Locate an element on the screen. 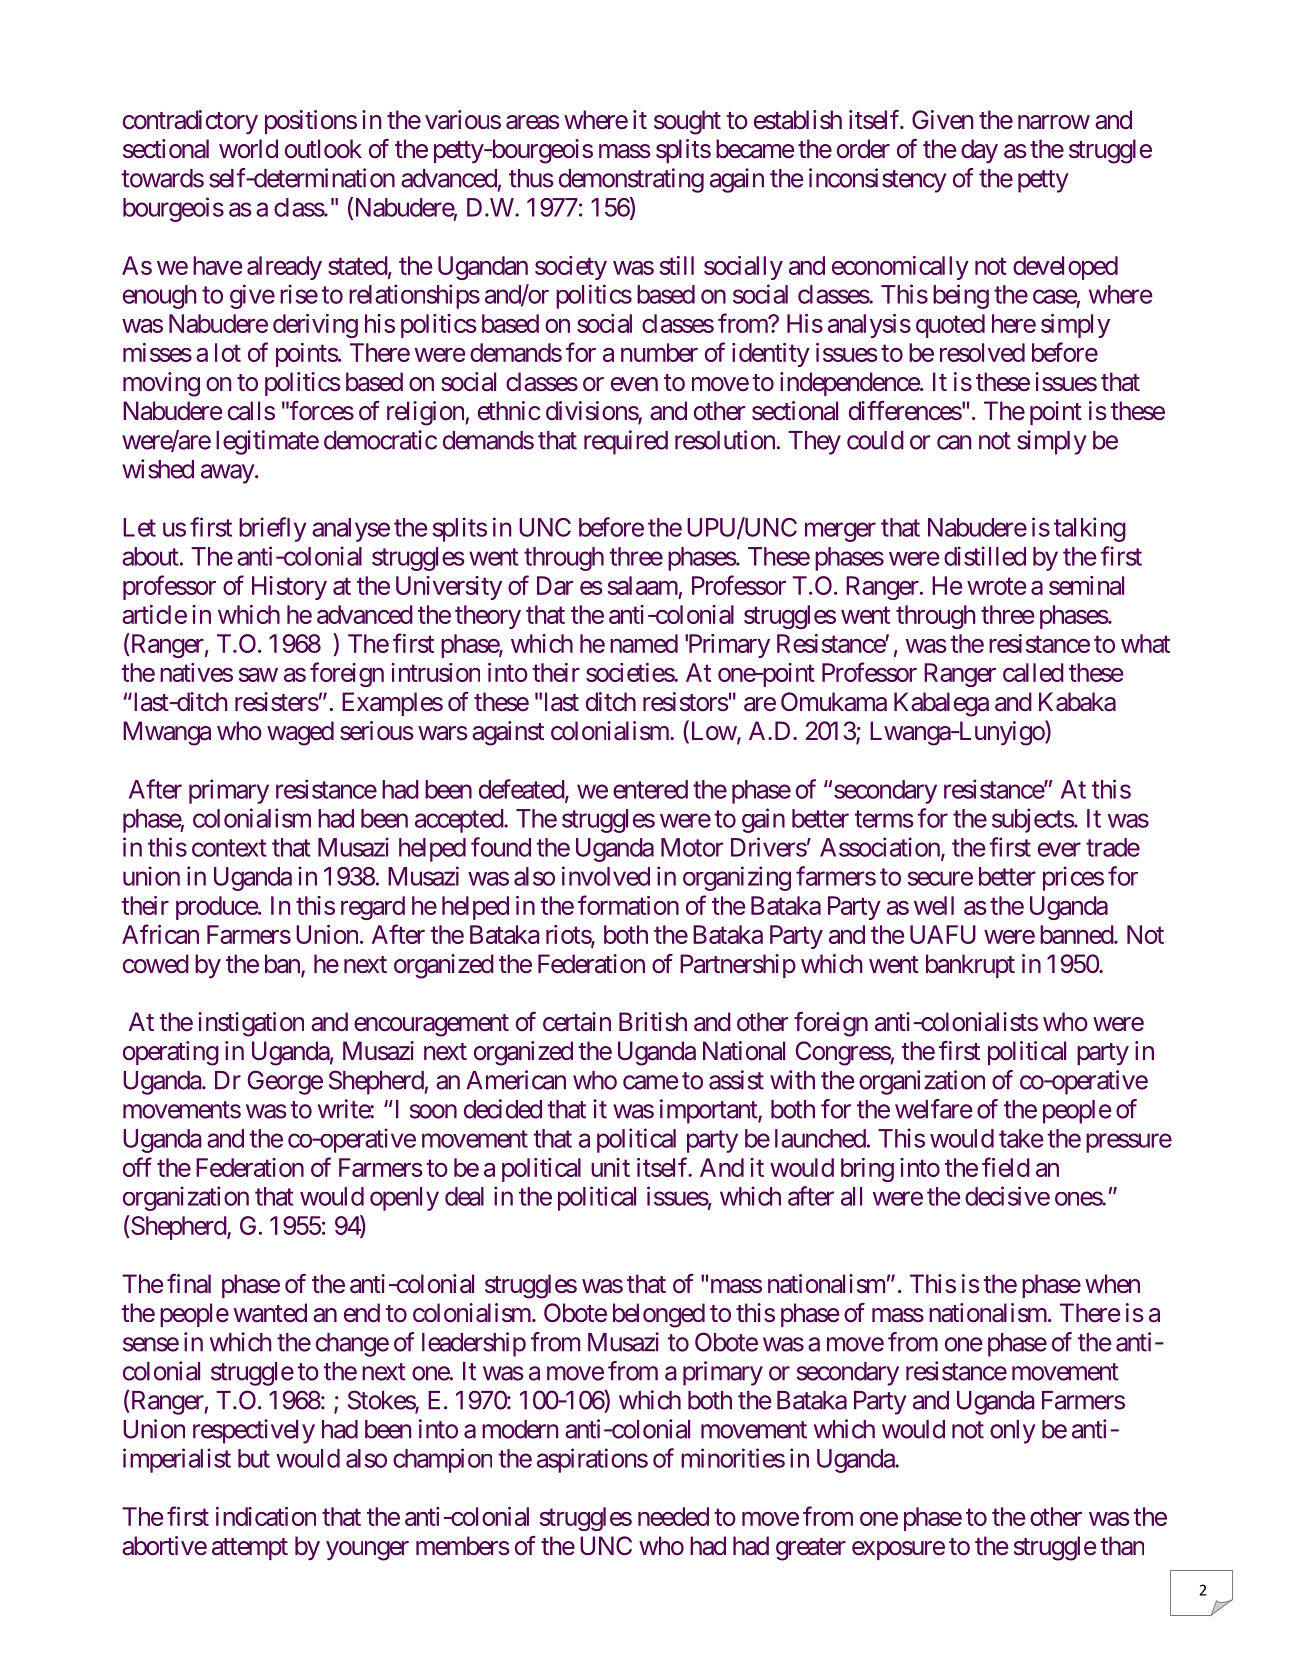  context is located at coordinates (229, 848).
